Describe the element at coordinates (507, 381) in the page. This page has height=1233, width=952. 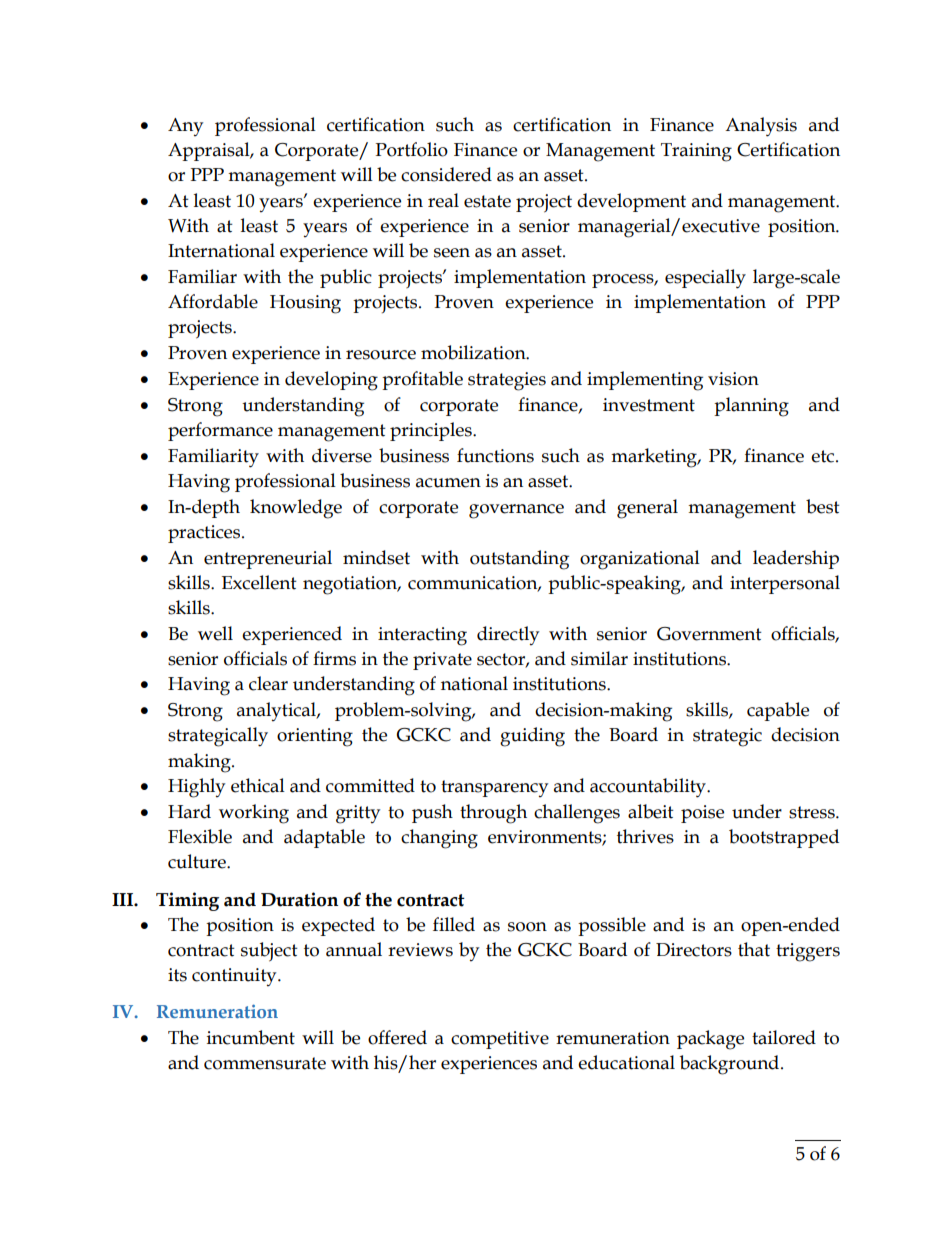
I see `strategies` at that location.
